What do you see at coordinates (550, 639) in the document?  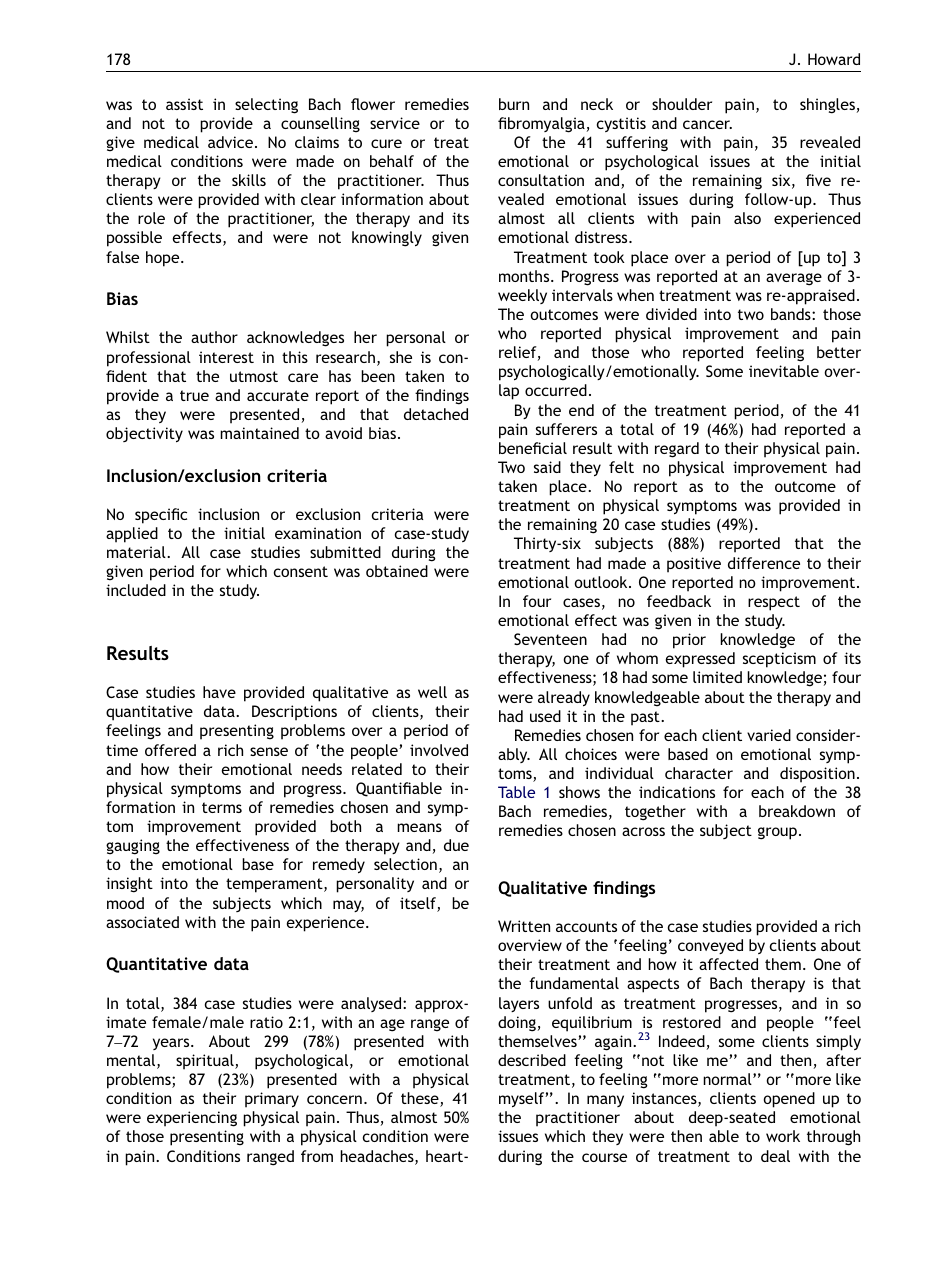 I see `Seventeen` at bounding box center [550, 639].
